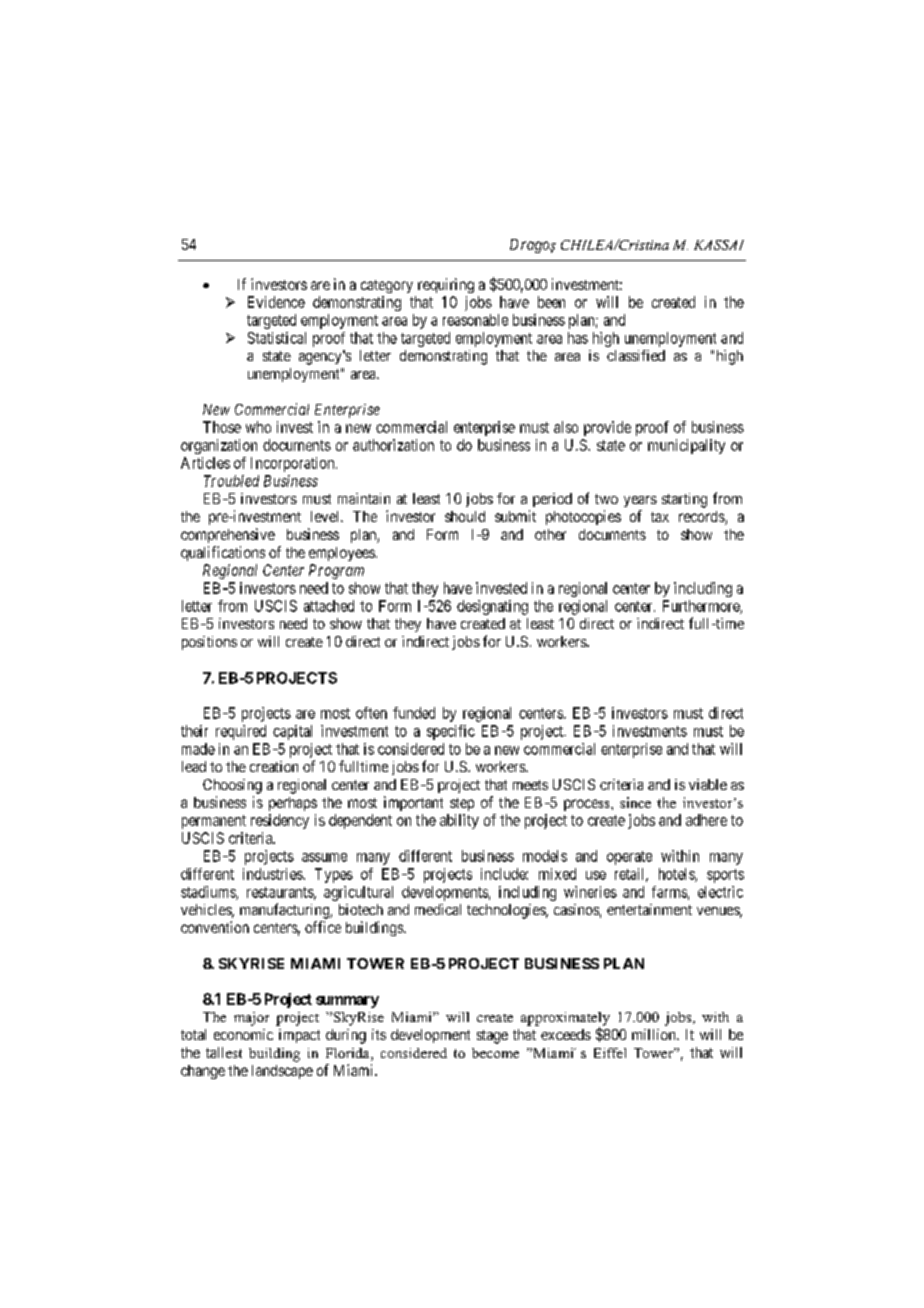  I want to click on comprehensive, so click(228, 535).
